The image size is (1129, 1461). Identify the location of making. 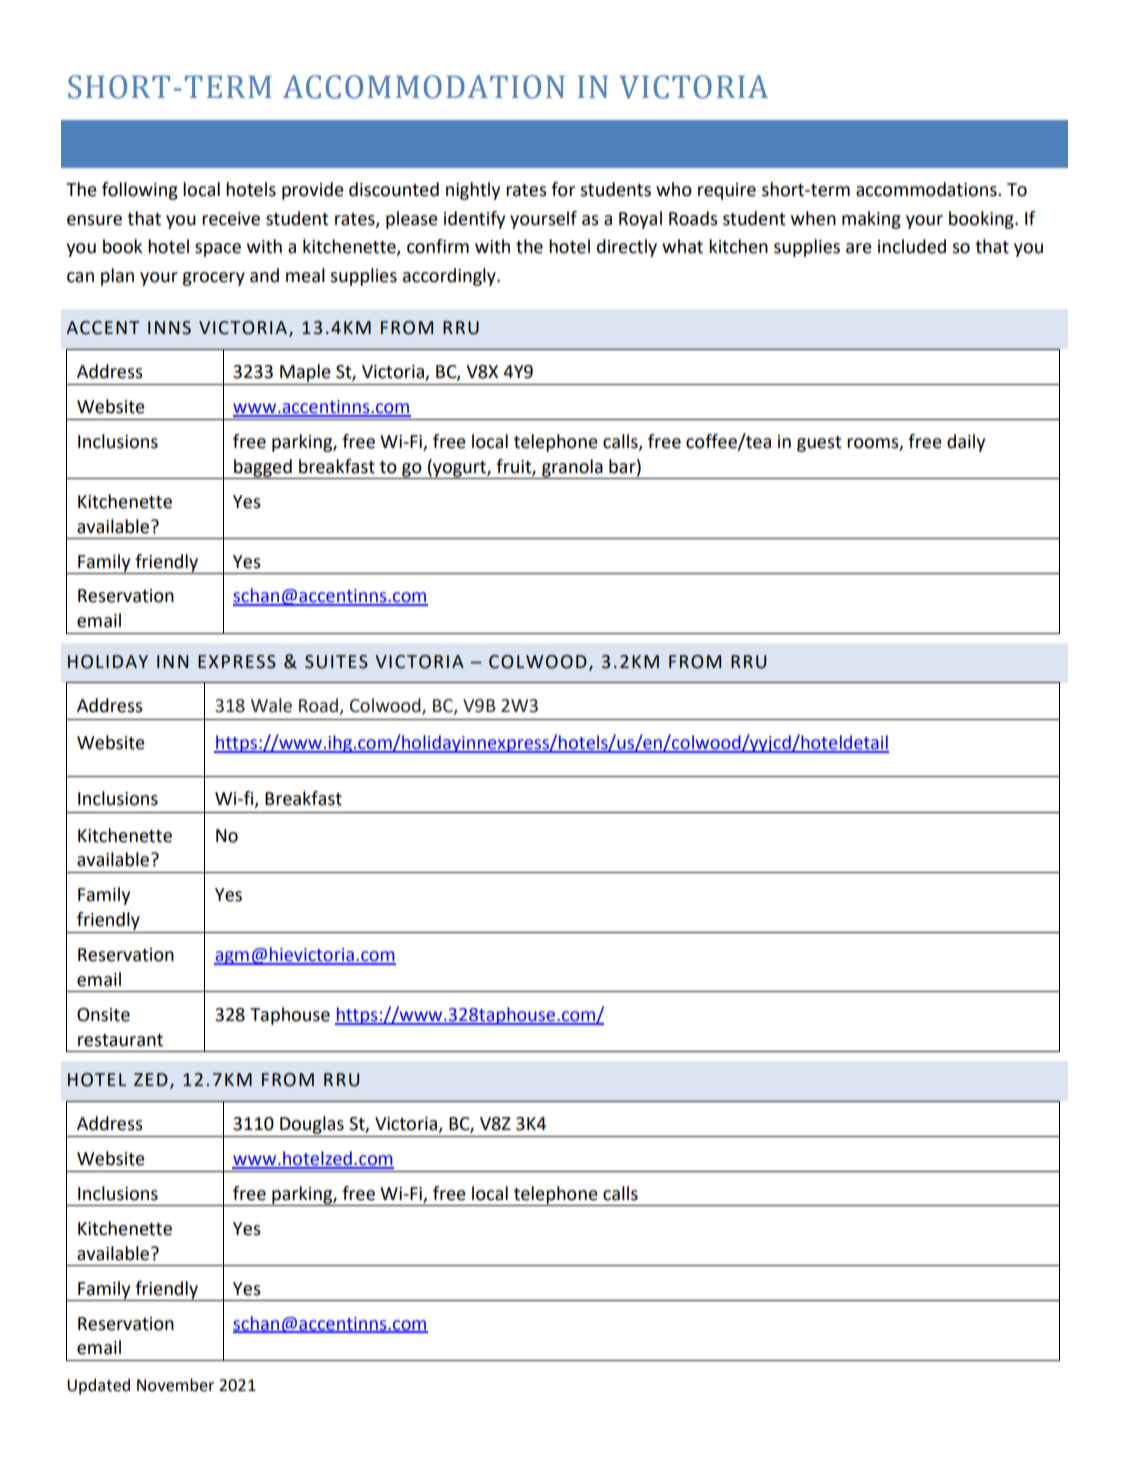
(871, 220).
